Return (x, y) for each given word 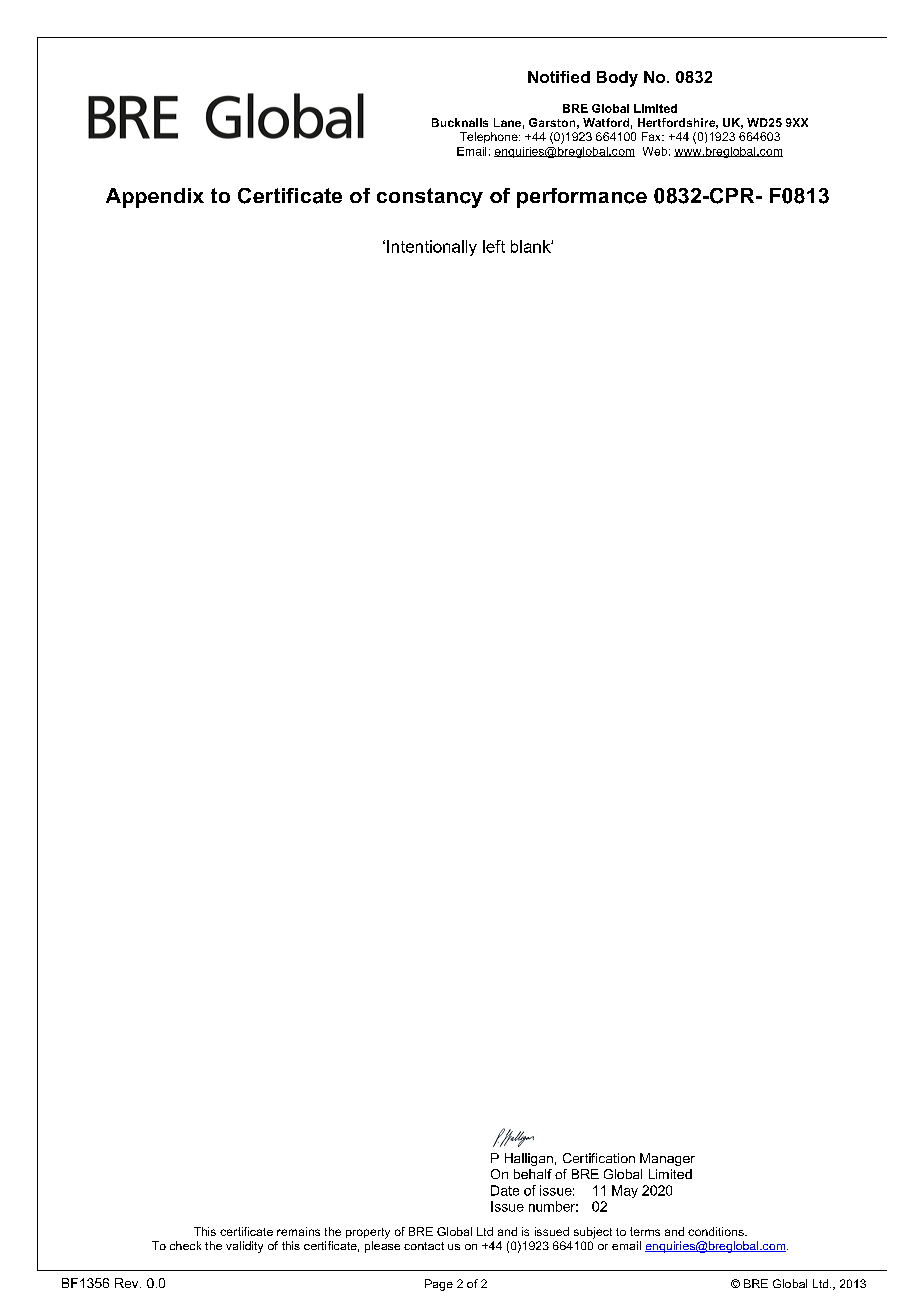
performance (582, 198)
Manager (667, 1159)
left (494, 246)
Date (505, 1190)
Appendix (155, 198)
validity (244, 1247)
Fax (652, 136)
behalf (533, 1174)
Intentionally (432, 248)
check (185, 1245)
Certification (599, 1158)
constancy (430, 198)
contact (424, 1246)
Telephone (490, 137)
